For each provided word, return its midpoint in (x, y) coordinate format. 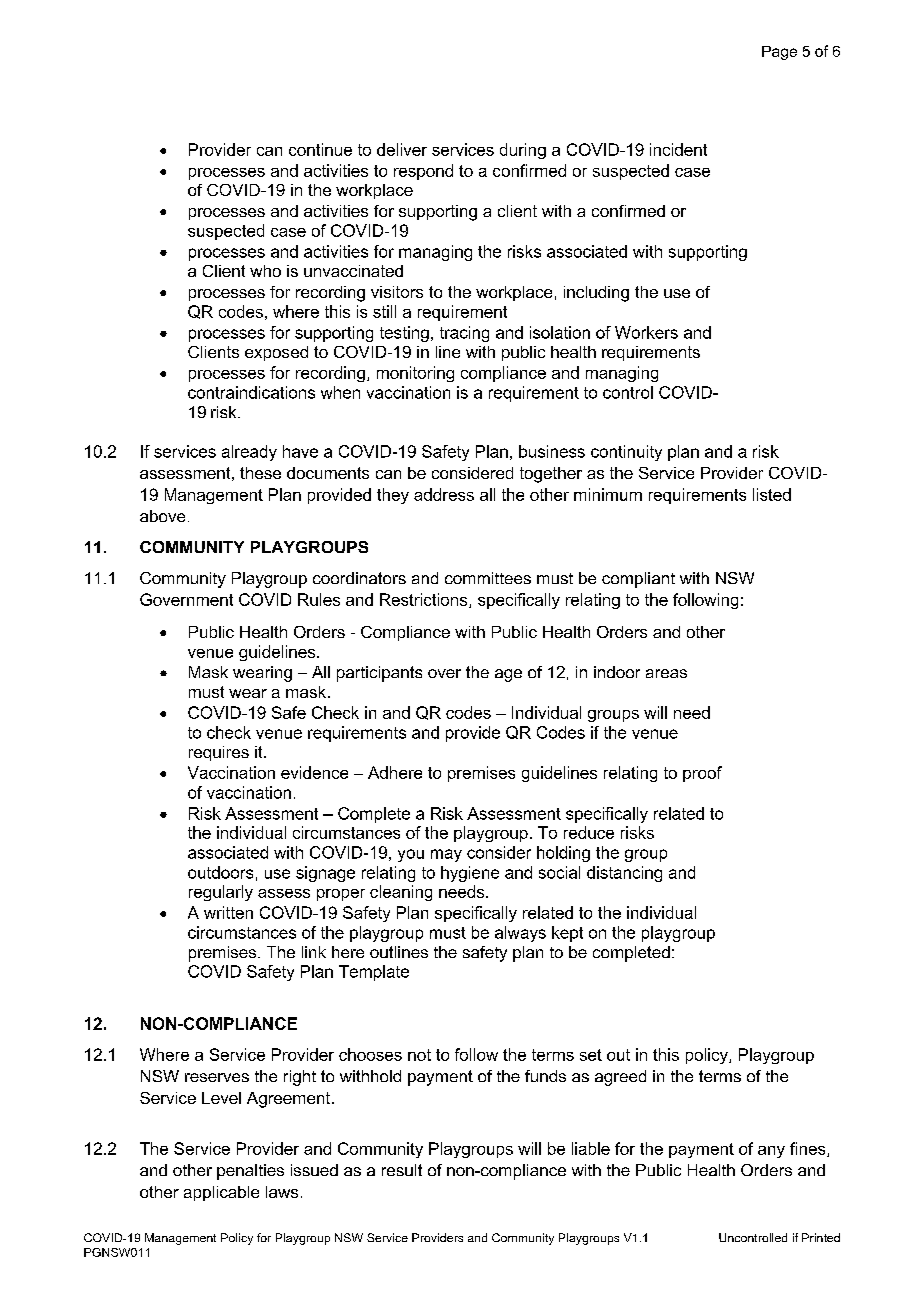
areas (666, 673)
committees (488, 578)
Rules (319, 599)
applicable (221, 1193)
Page (779, 53)
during (523, 151)
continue (320, 149)
